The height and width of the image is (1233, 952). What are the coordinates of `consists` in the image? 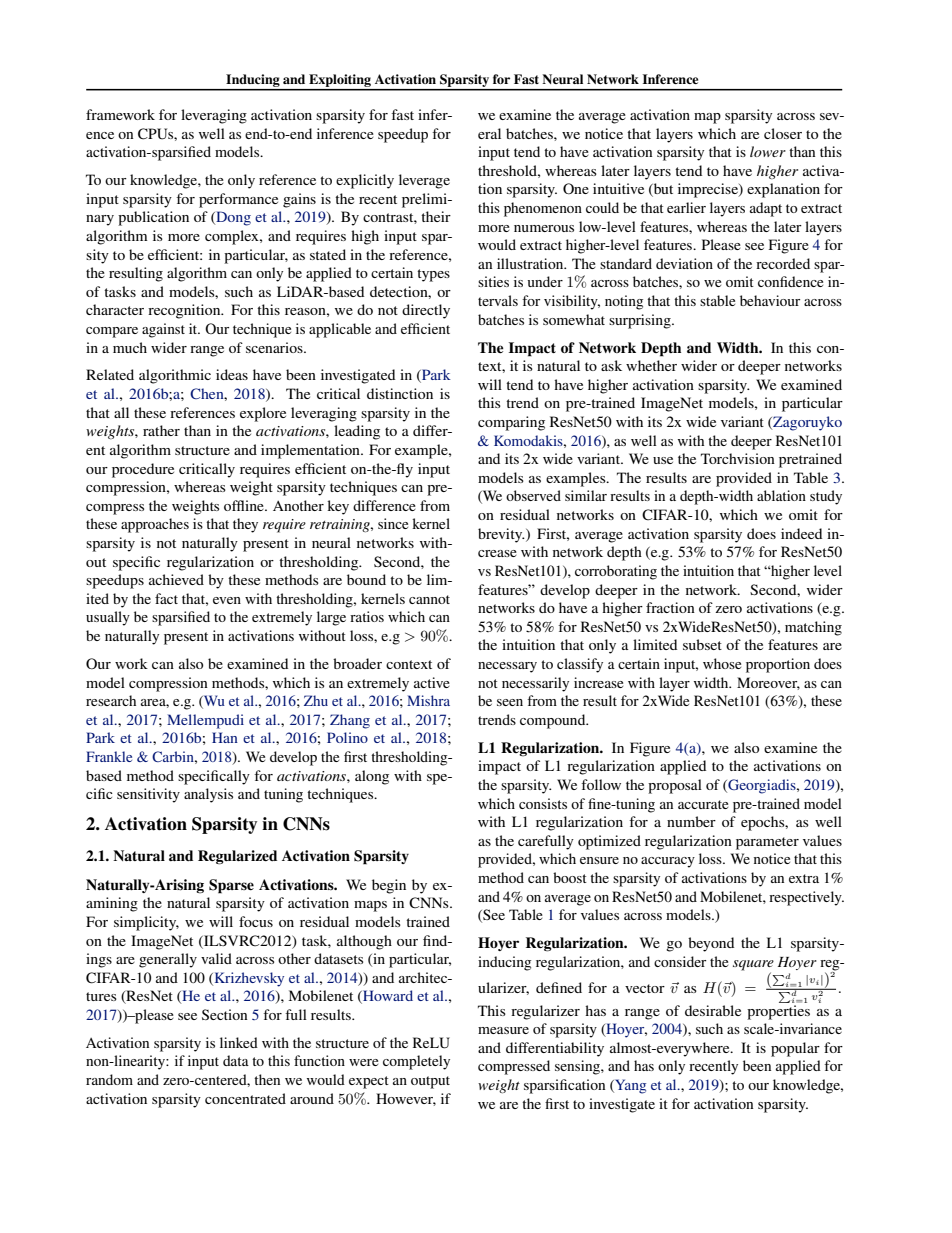 It's located at (543, 803).
